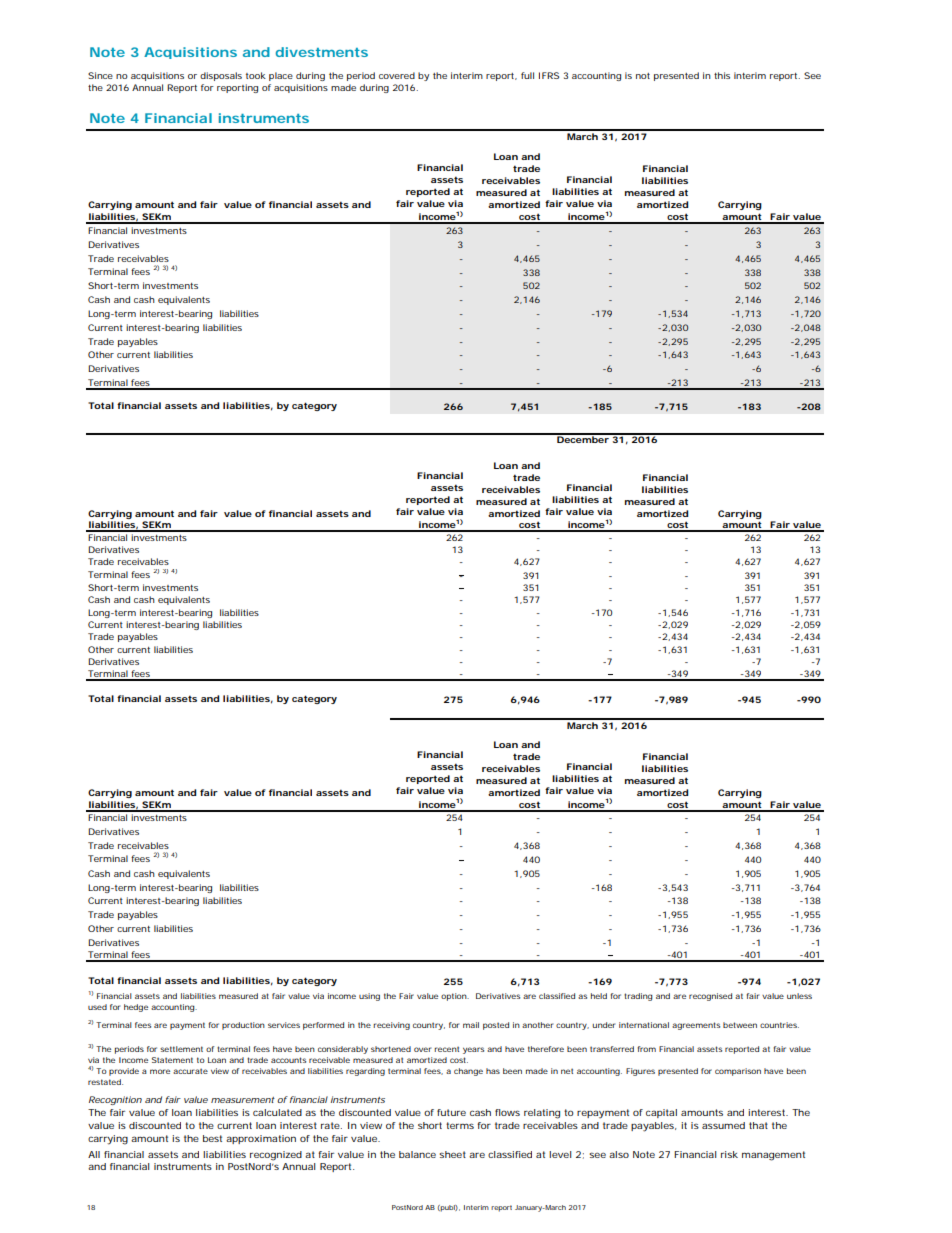 The height and width of the image is (1233, 952). What do you see at coordinates (722, 75) in the image?
I see `this` at bounding box center [722, 75].
